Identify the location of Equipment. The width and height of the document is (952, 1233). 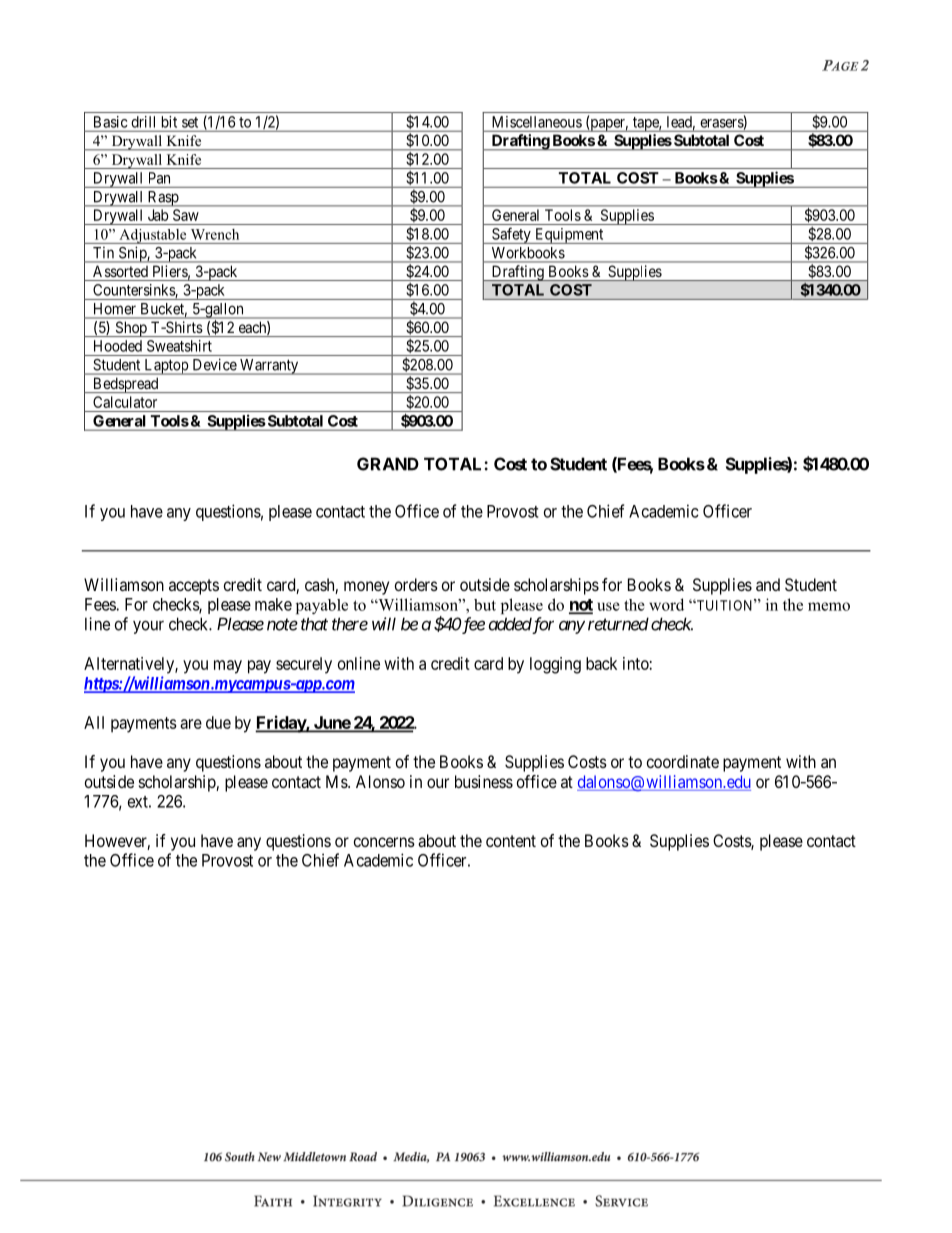
(569, 236).
